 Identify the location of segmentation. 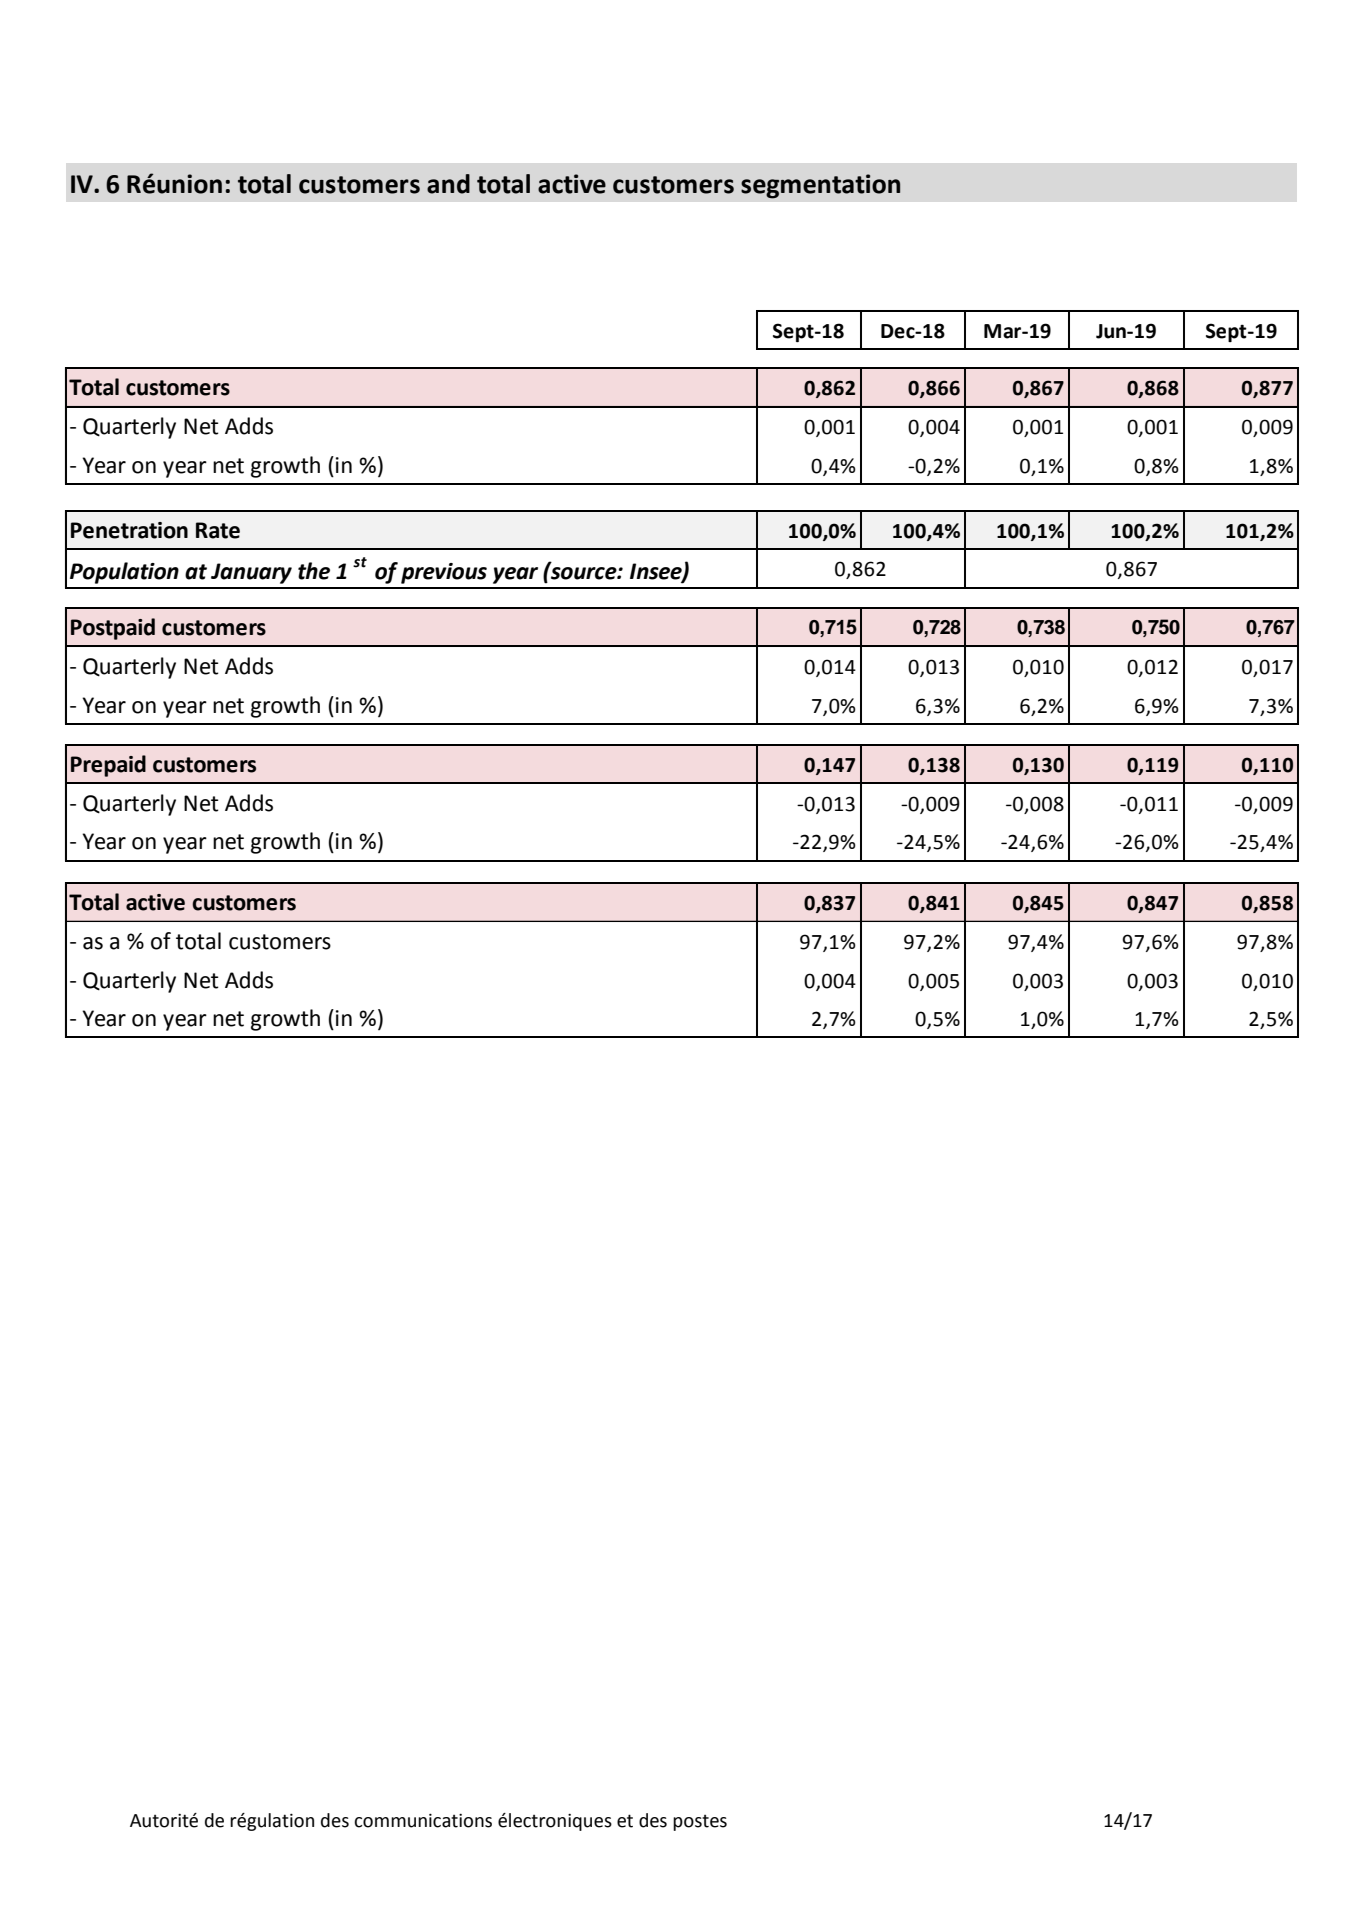
(820, 186).
